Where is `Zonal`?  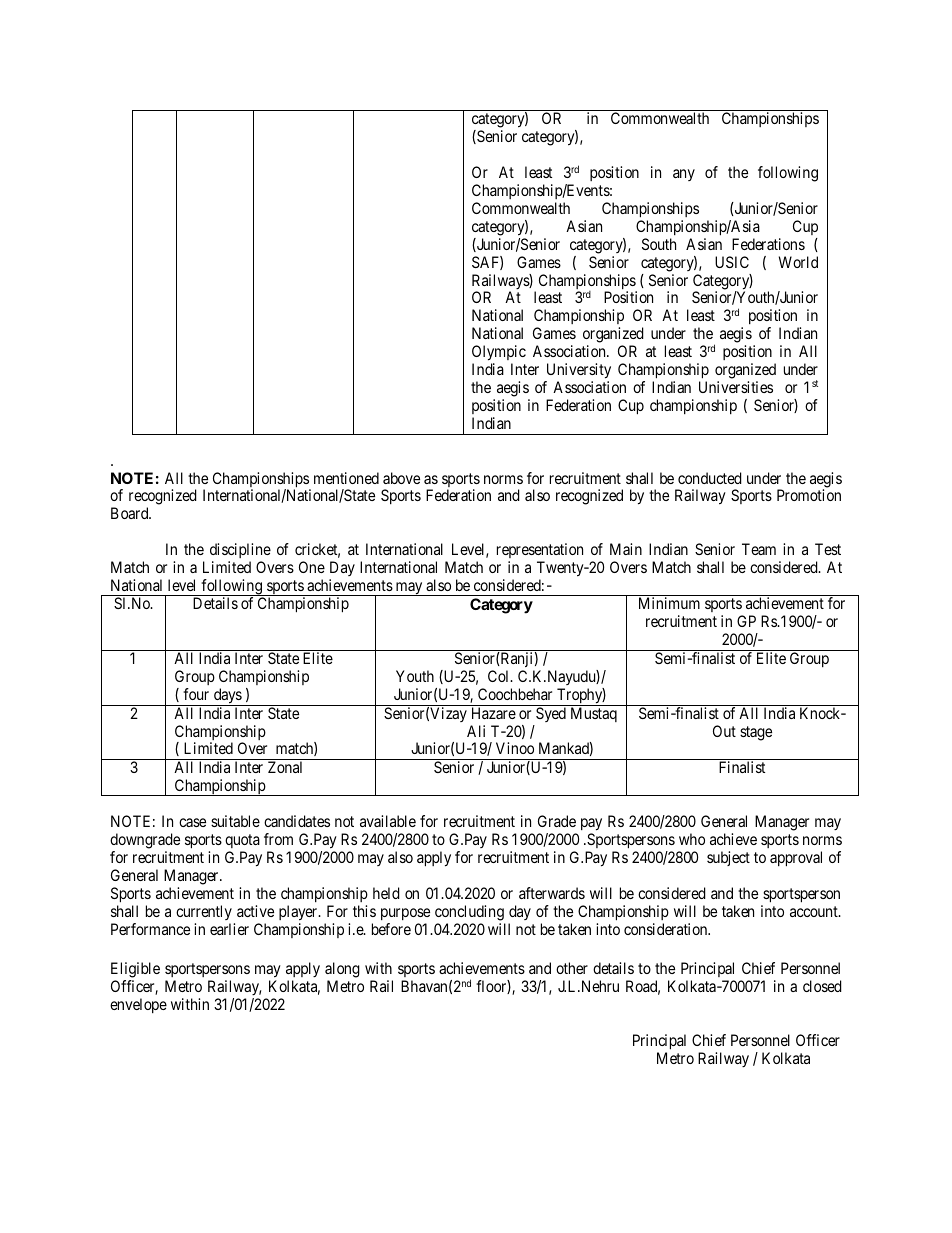 Zonal is located at coordinates (285, 767).
